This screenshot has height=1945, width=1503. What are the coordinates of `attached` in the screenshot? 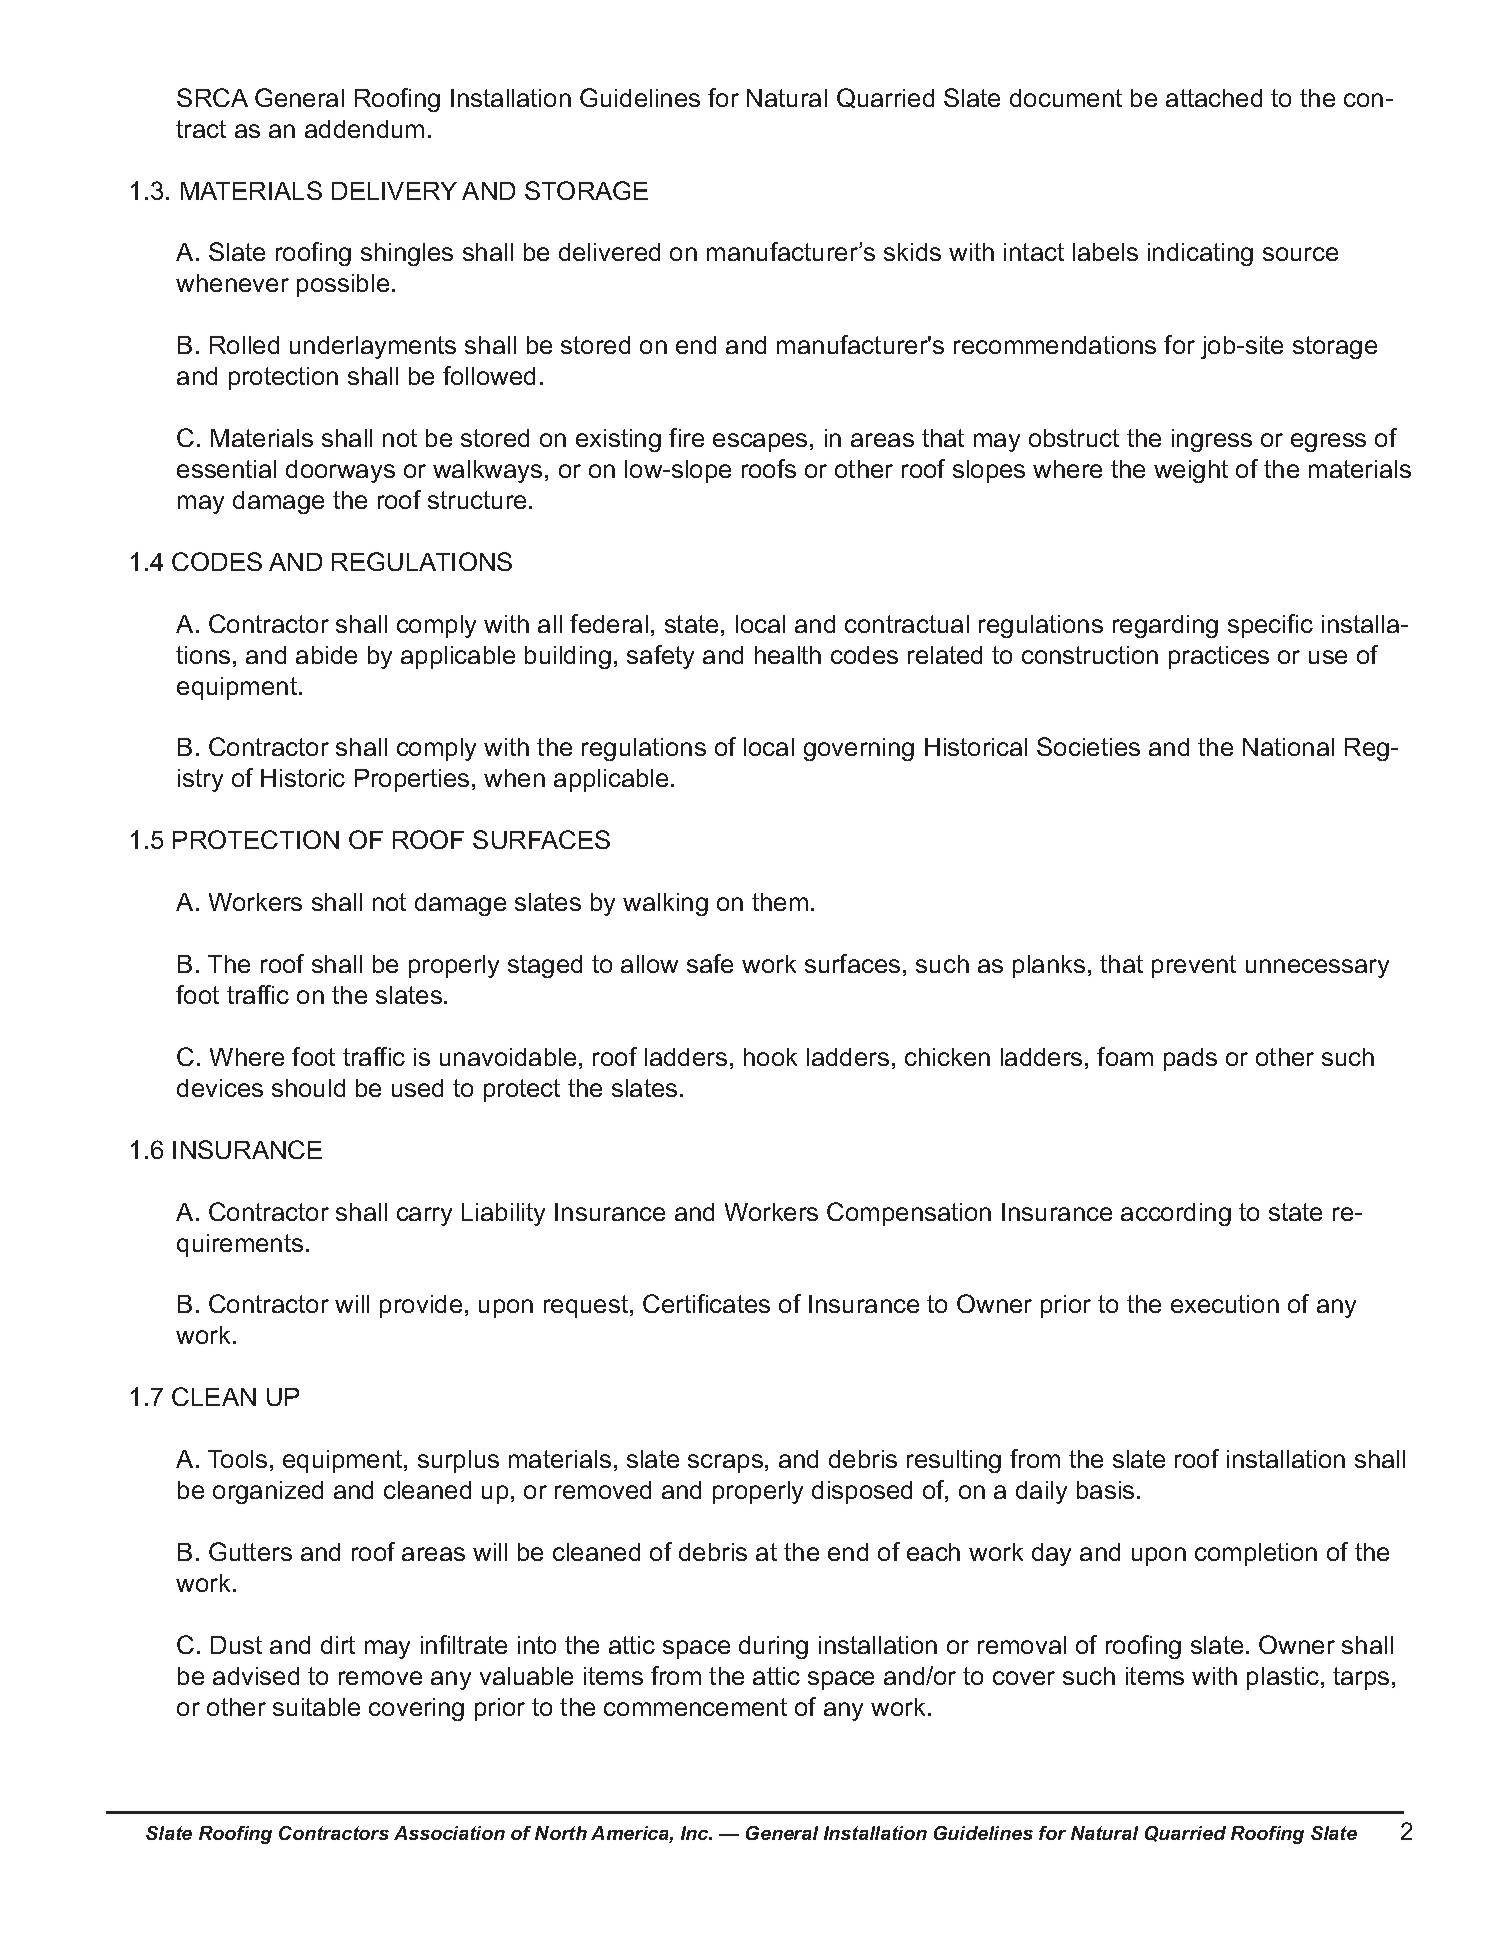 It's located at (1214, 98).
